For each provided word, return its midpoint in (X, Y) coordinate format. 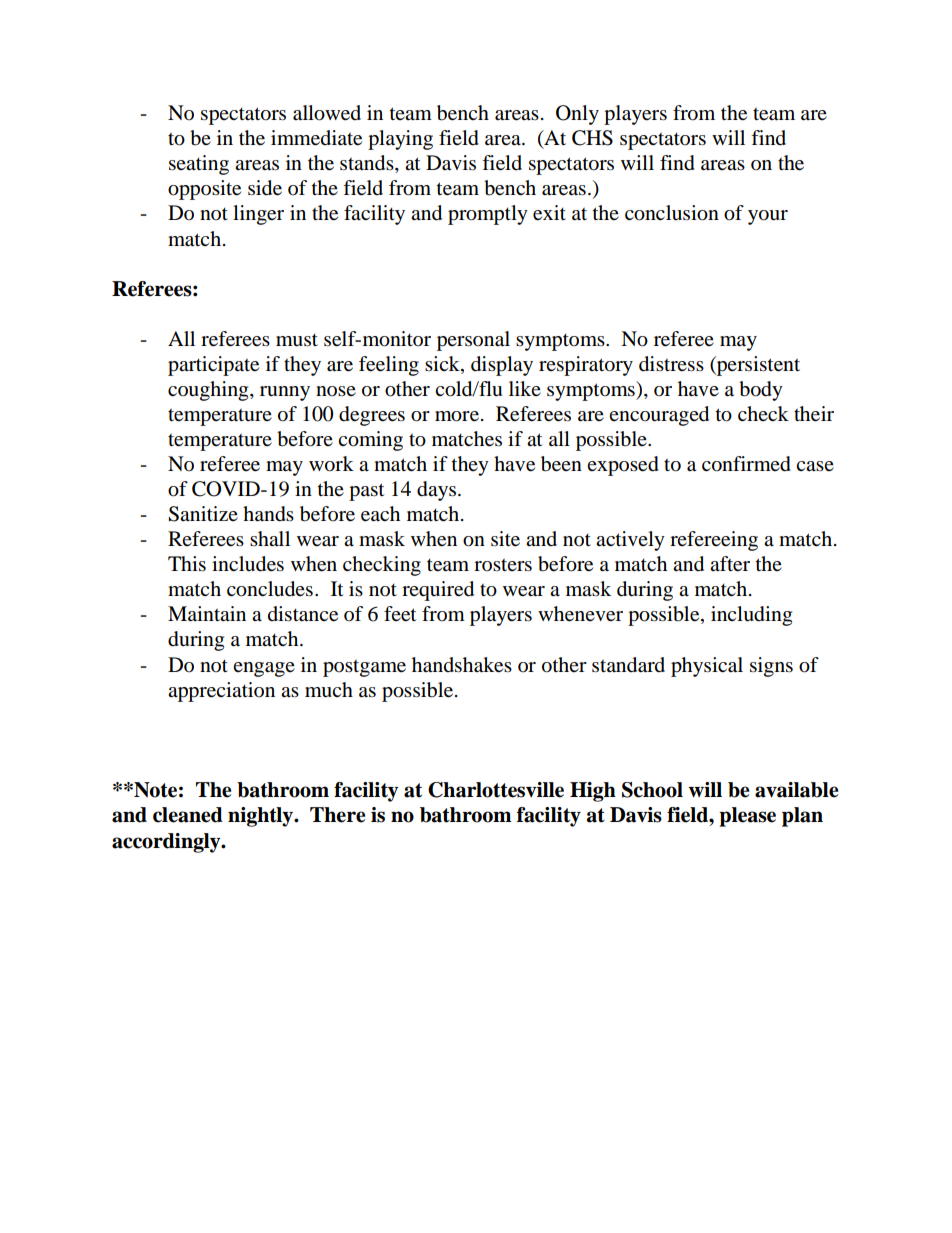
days (436, 491)
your (768, 217)
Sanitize (203, 514)
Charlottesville (496, 790)
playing (400, 140)
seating (199, 165)
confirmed (746, 464)
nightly (262, 817)
